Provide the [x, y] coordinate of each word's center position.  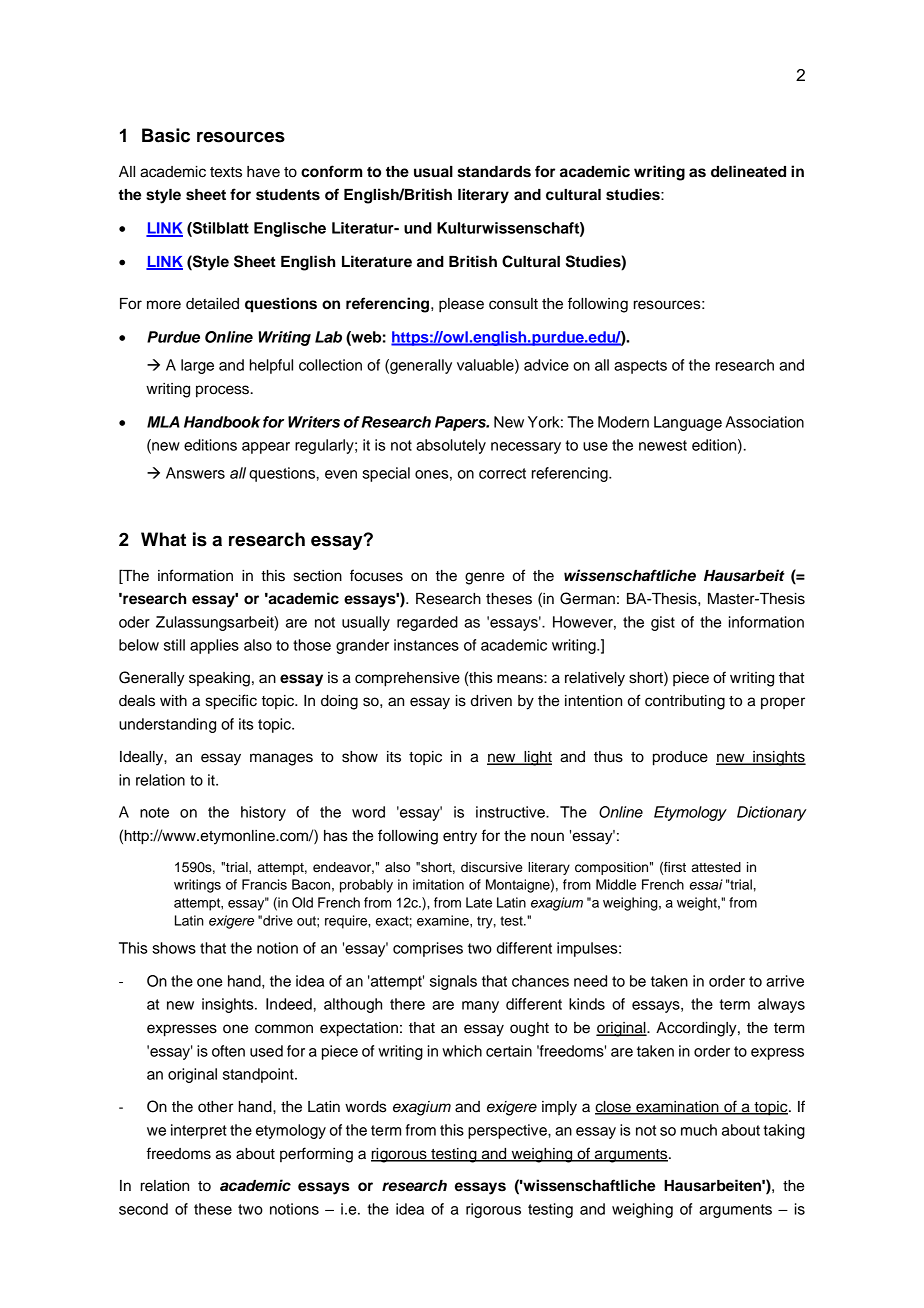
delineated [748, 171]
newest [663, 445]
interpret [199, 1131]
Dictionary [772, 813]
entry [460, 838]
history [263, 813]
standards [494, 172]
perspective [508, 1131]
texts [226, 172]
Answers [195, 473]
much [699, 1130]
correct [502, 473]
